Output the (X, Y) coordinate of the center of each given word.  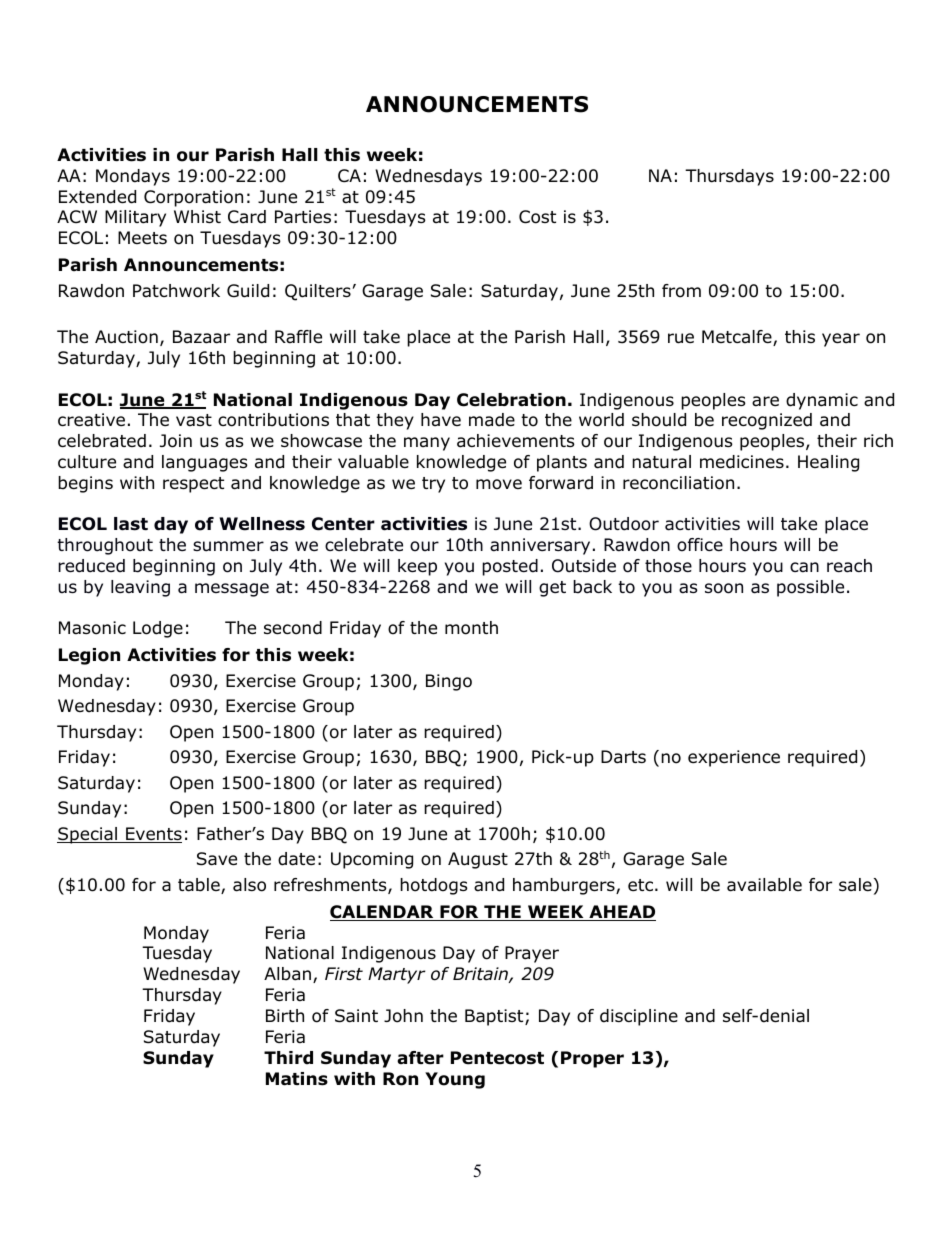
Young (455, 1080)
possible (810, 588)
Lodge (158, 629)
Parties (303, 217)
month (471, 628)
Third (288, 1058)
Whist (197, 216)
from (681, 291)
